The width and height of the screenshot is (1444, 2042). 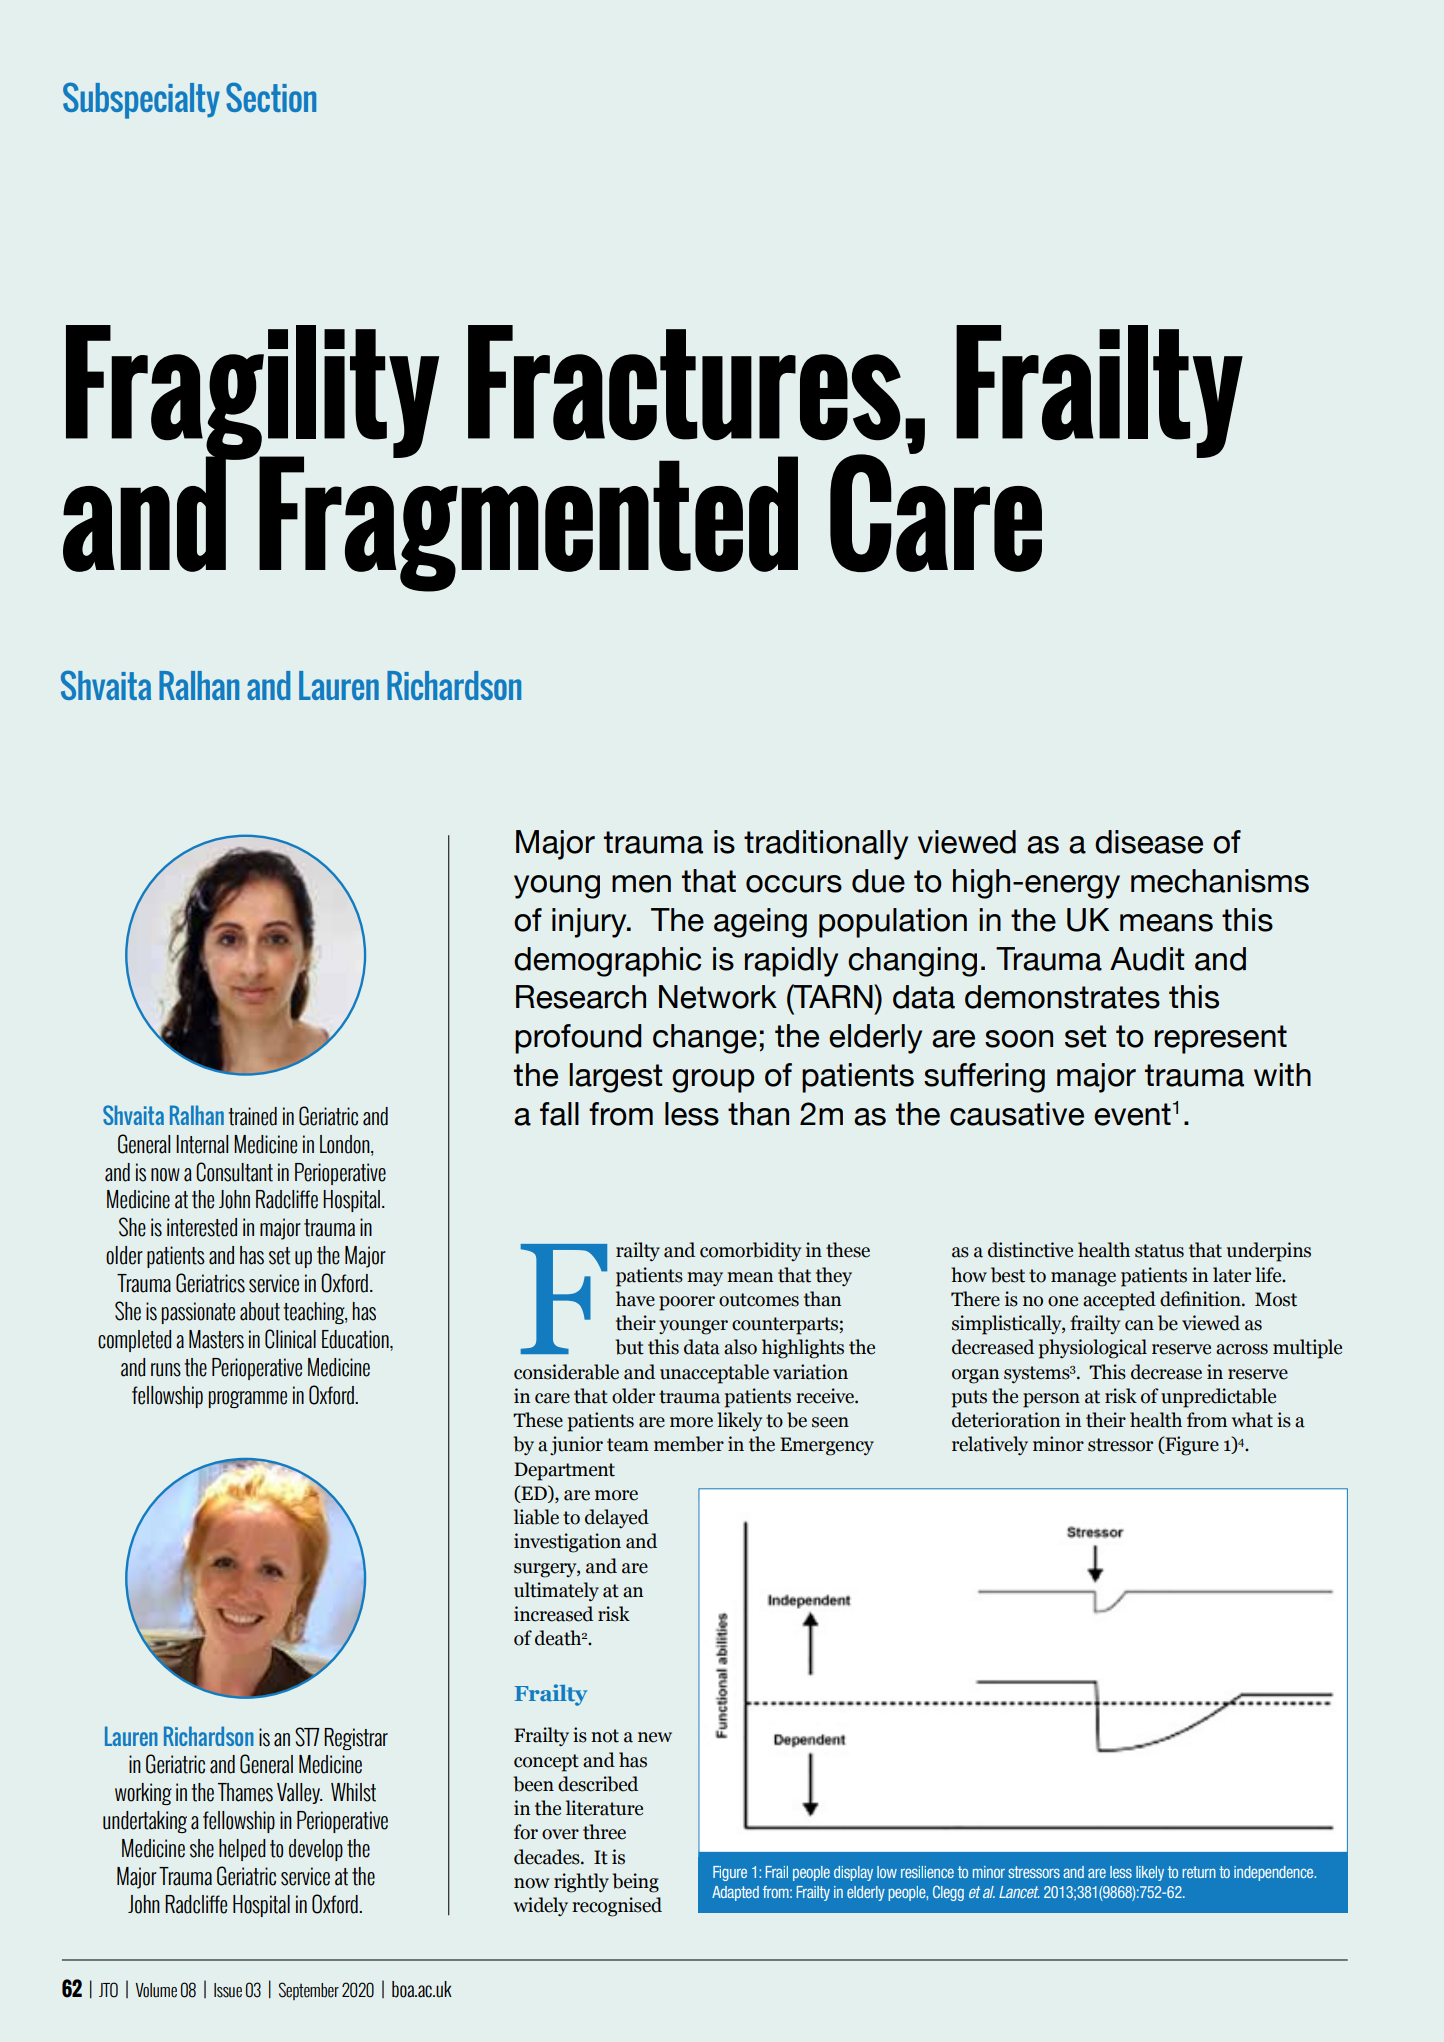 What do you see at coordinates (309, 1991) in the screenshot?
I see `September` at bounding box center [309, 1991].
